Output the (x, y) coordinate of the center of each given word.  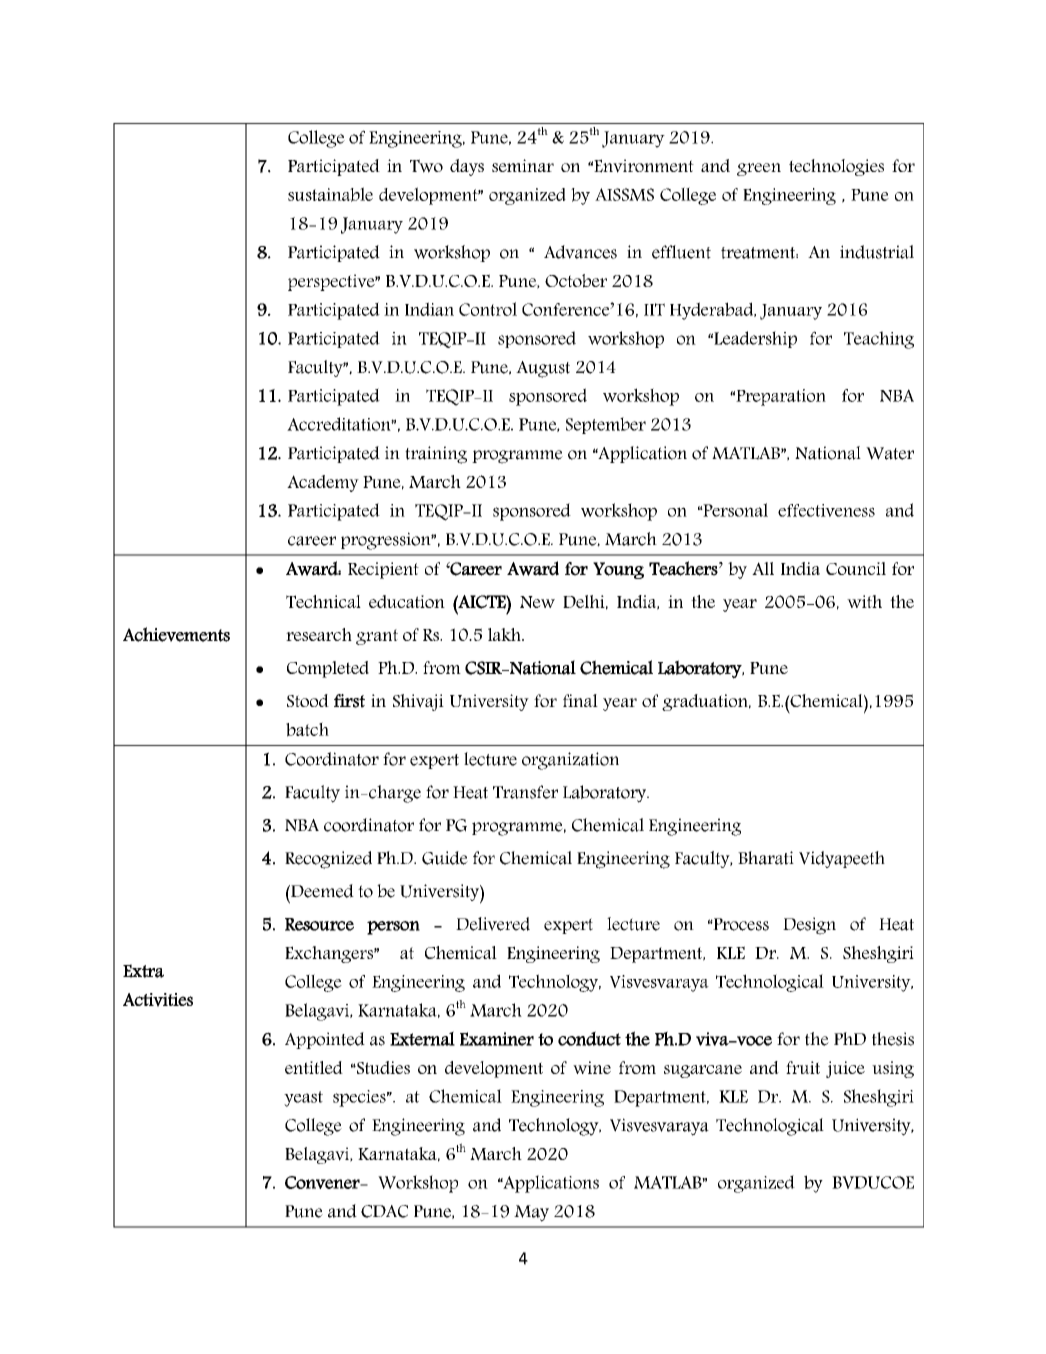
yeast (303, 1099)
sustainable (330, 194)
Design (809, 926)
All (763, 568)
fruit (803, 1067)
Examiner (497, 1039)
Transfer (525, 792)
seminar (523, 165)
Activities (158, 1000)
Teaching (879, 340)
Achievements (176, 634)
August (543, 369)
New (537, 602)
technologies (836, 167)
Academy (323, 483)
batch (307, 729)
